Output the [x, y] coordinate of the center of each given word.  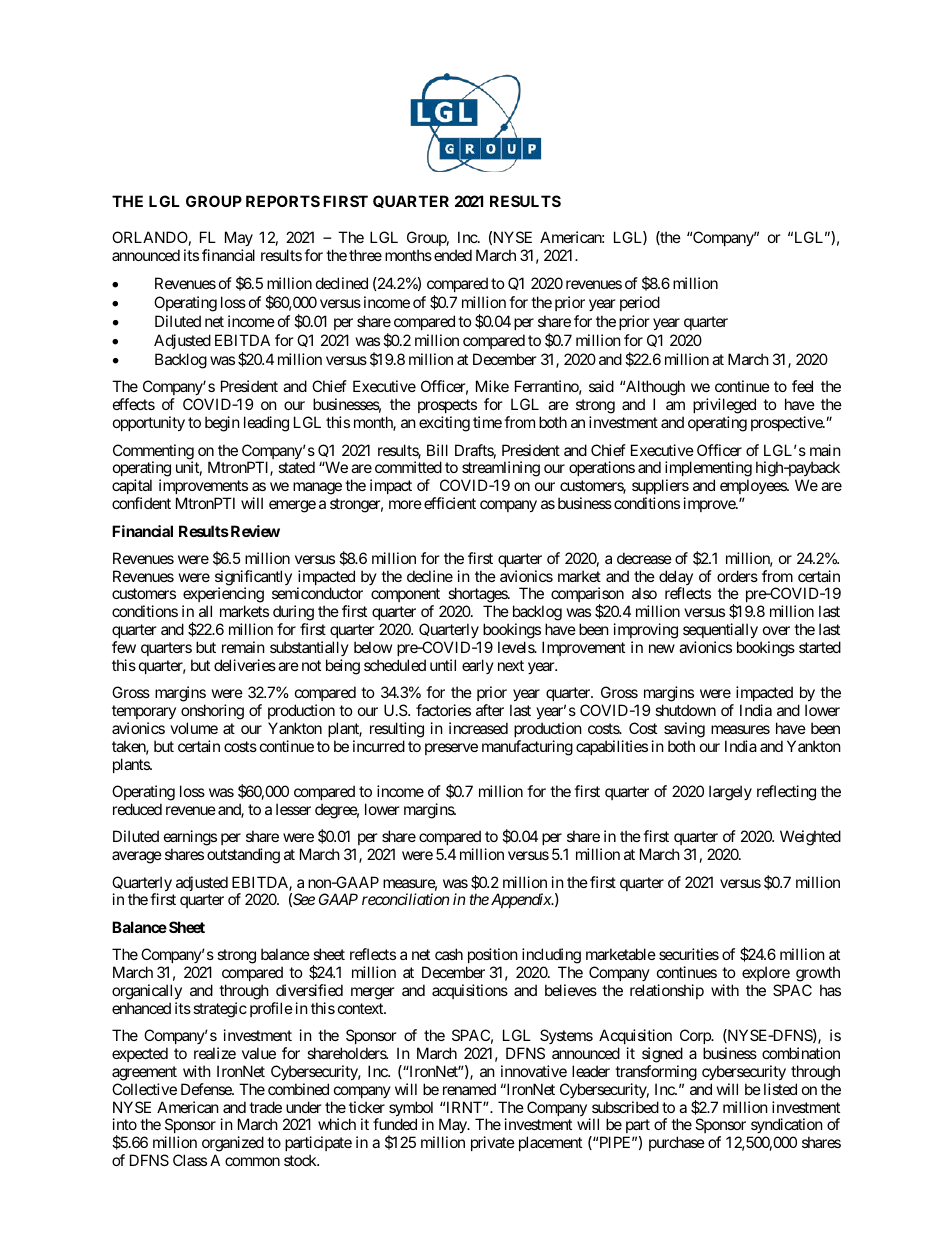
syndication [786, 1127]
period [640, 303]
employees [754, 488]
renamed [469, 1089]
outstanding [243, 856]
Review [254, 531]
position [493, 955]
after [490, 710]
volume [194, 728]
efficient [450, 503]
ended [453, 255]
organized [233, 1145]
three [365, 255]
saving [684, 730]
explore [766, 973]
